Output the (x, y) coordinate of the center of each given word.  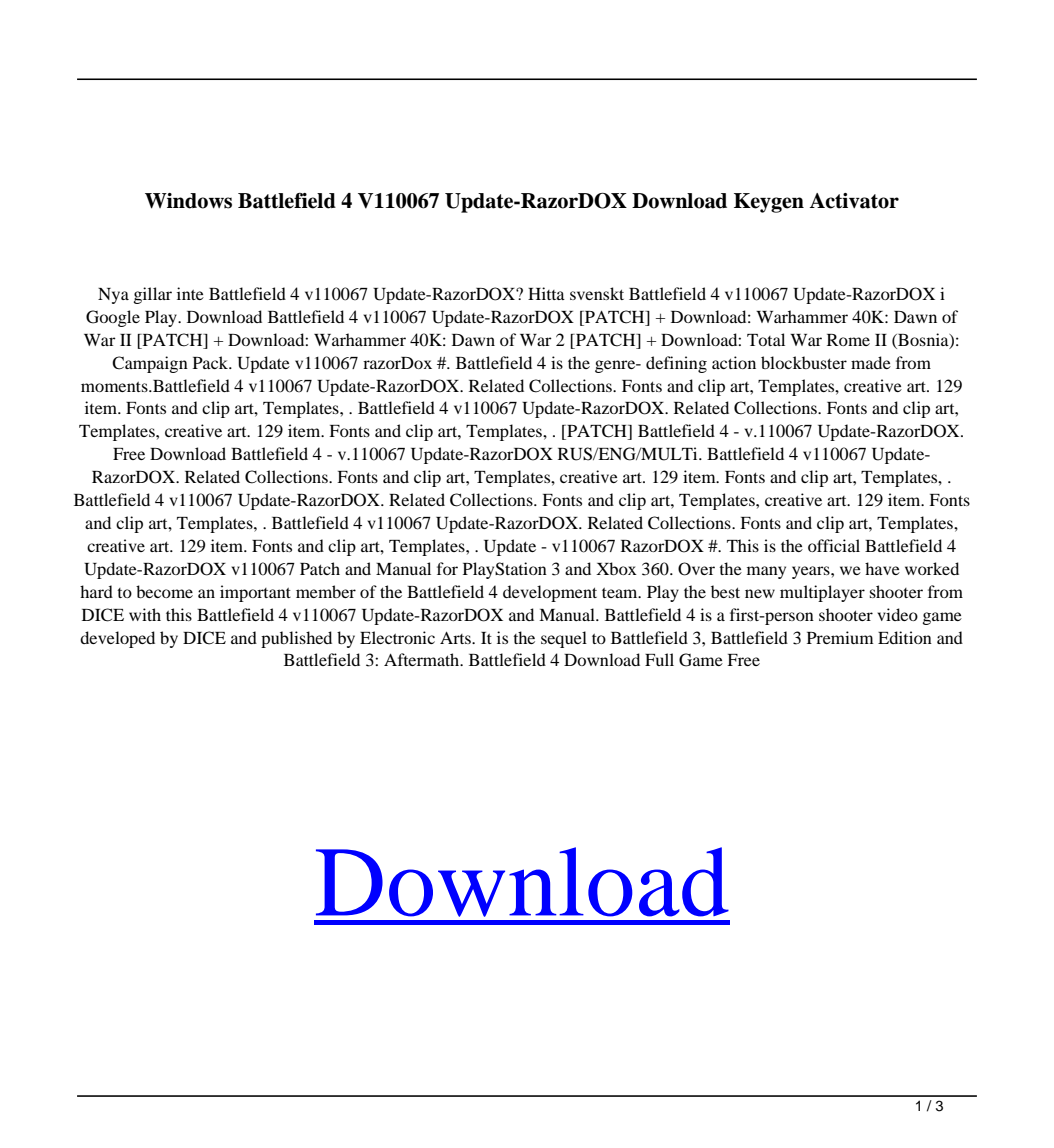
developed (117, 639)
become (164, 591)
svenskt (597, 293)
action (734, 362)
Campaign (150, 364)
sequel (564, 639)
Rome (848, 340)
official (834, 545)
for (447, 568)
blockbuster (804, 362)
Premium (840, 637)
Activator (854, 201)
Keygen (769, 203)
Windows (188, 201)
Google (113, 318)
